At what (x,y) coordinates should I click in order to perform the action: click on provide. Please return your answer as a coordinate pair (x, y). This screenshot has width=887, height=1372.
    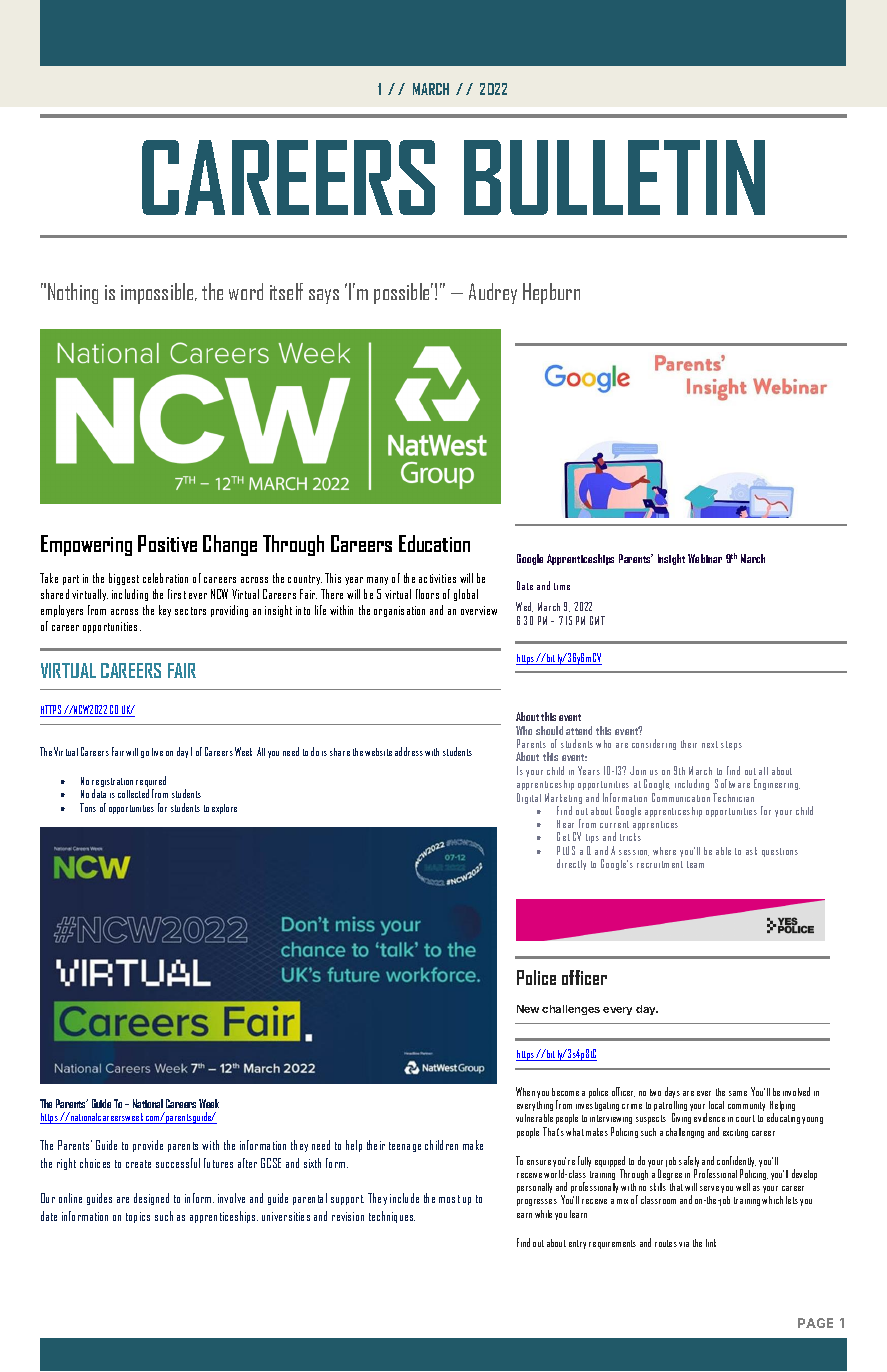
    Looking at the image, I should click on (148, 1146).
